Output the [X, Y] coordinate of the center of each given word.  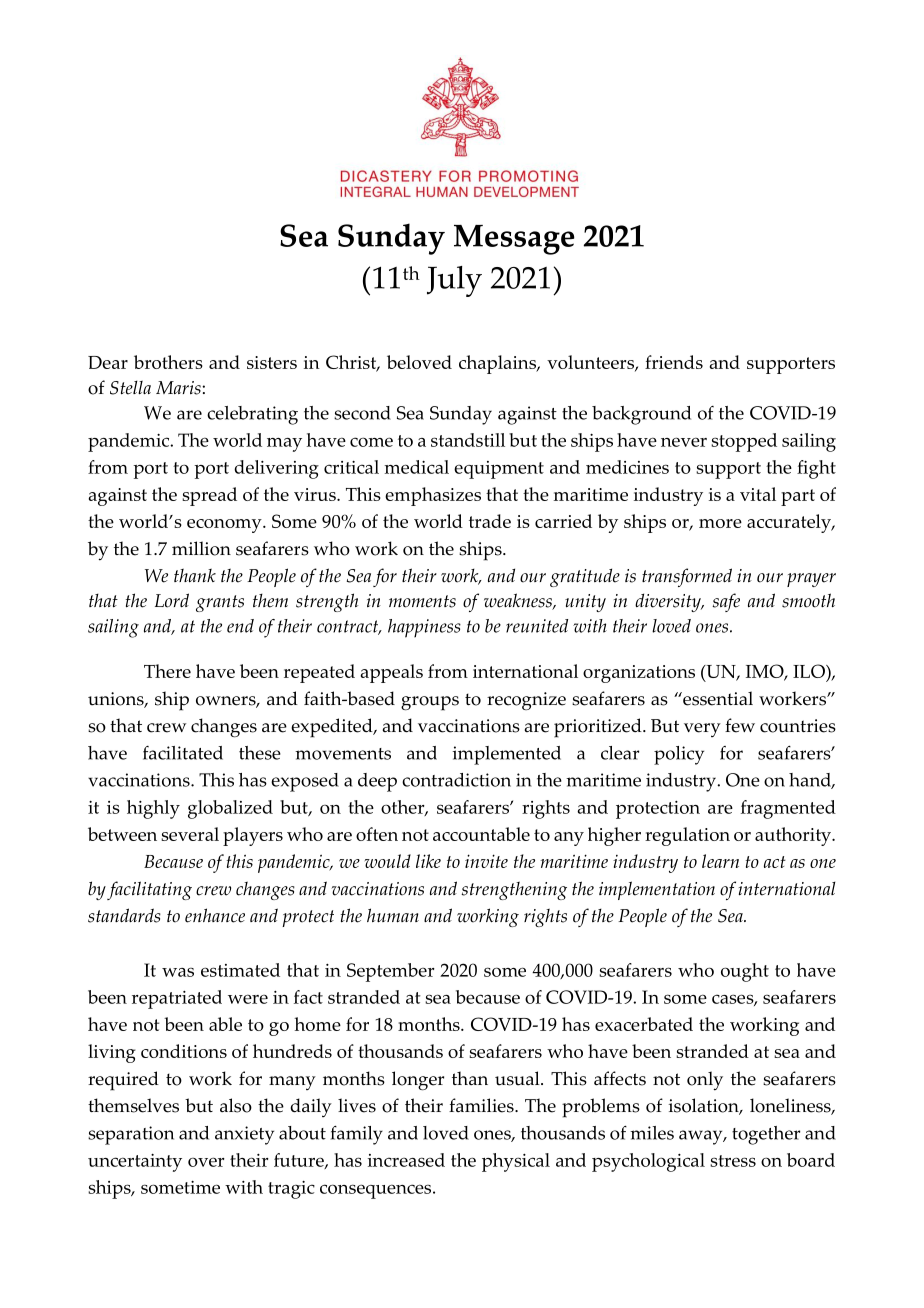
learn [720, 861]
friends [674, 362]
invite [486, 861]
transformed [687, 577]
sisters [272, 362]
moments [422, 601]
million [201, 548]
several [190, 834]
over [206, 1162]
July [454, 281]
